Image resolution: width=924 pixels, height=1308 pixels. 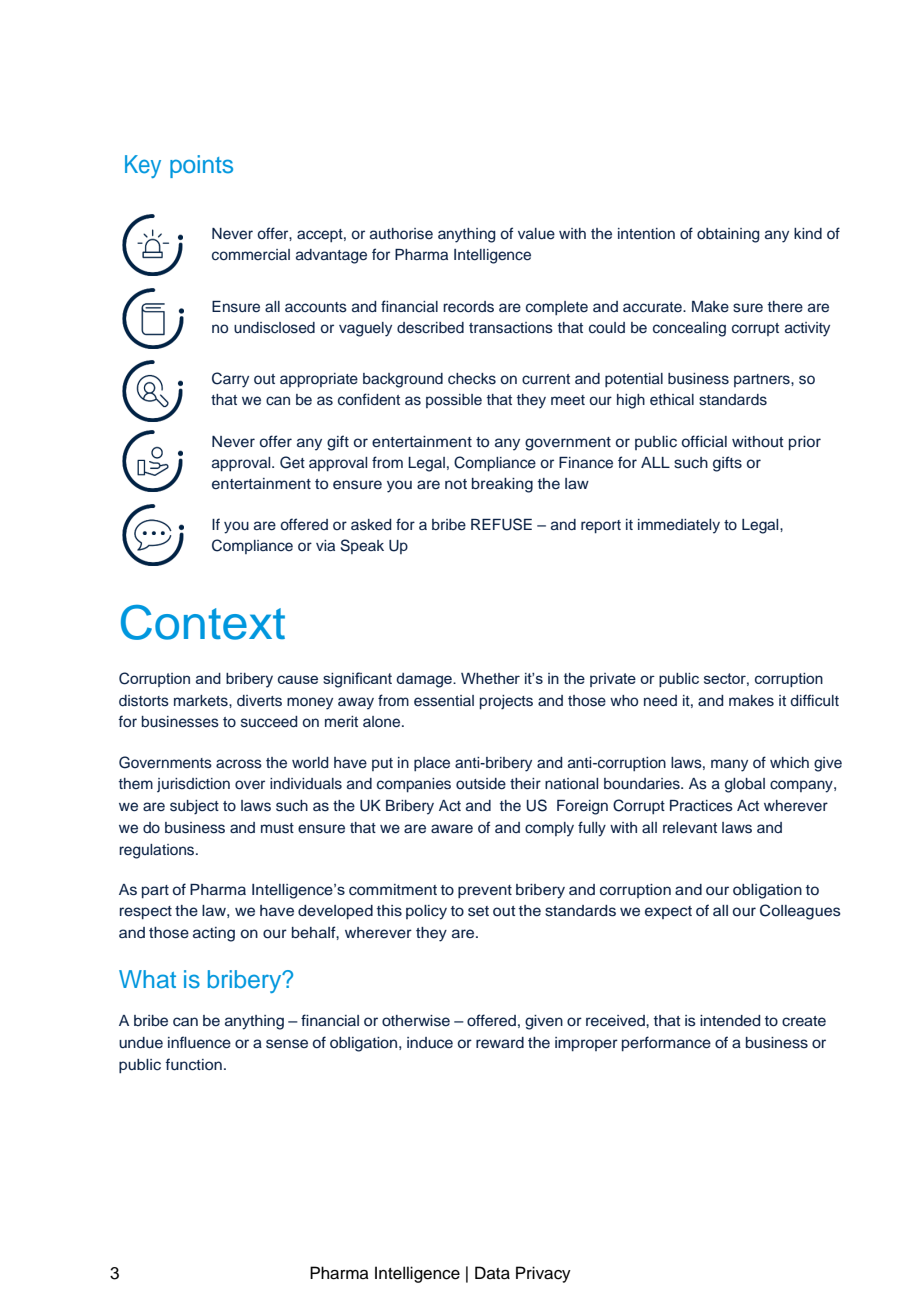 I want to click on influence, so click(x=199, y=1042).
